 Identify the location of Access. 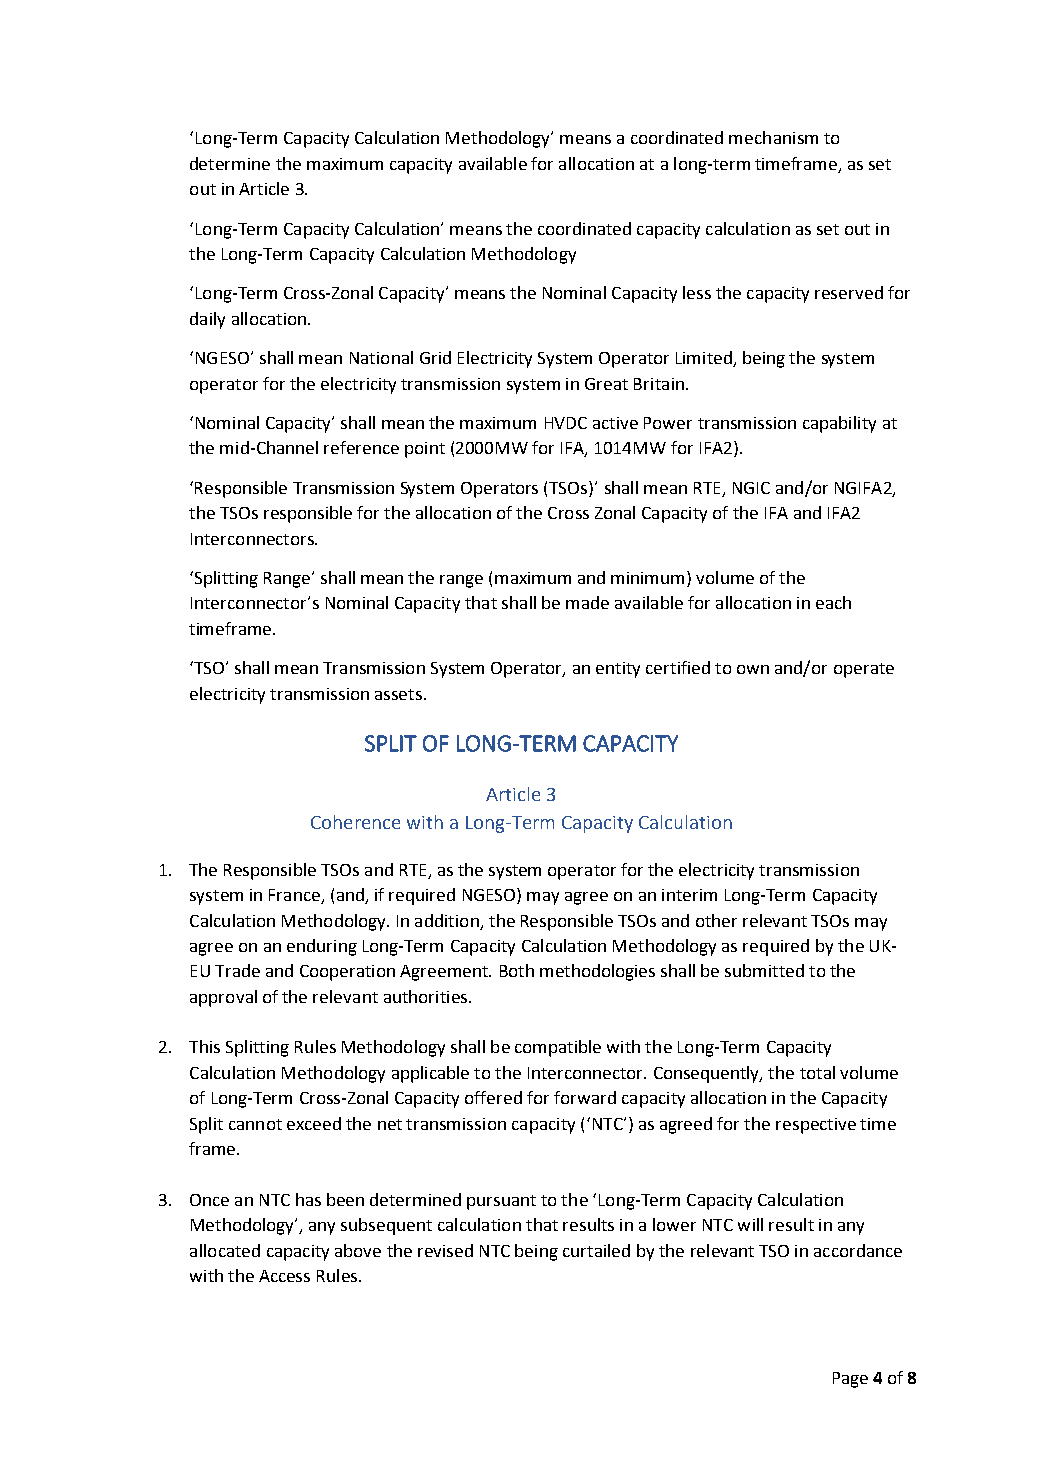
(284, 1276).
